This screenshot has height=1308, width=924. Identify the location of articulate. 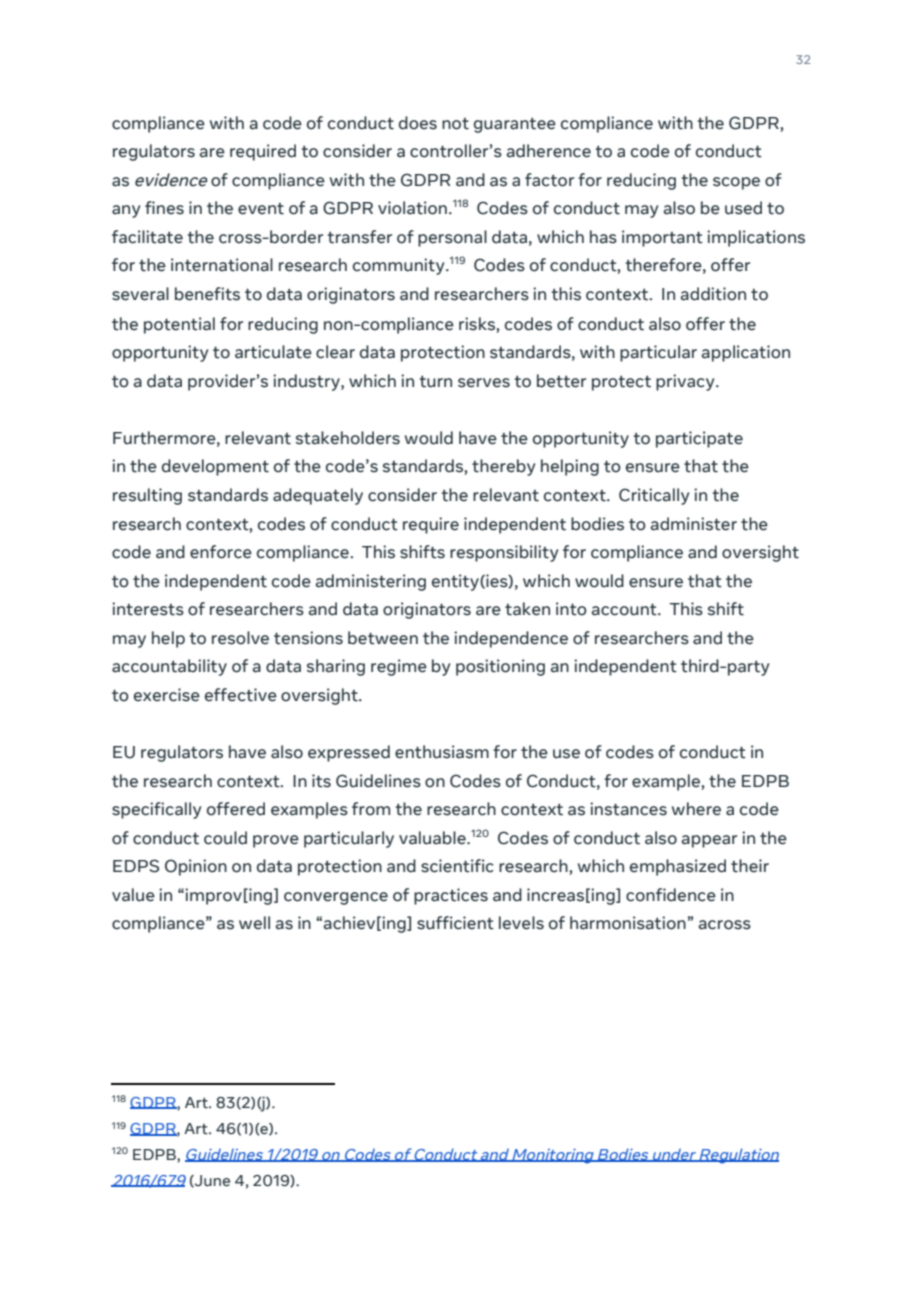
(273, 352).
